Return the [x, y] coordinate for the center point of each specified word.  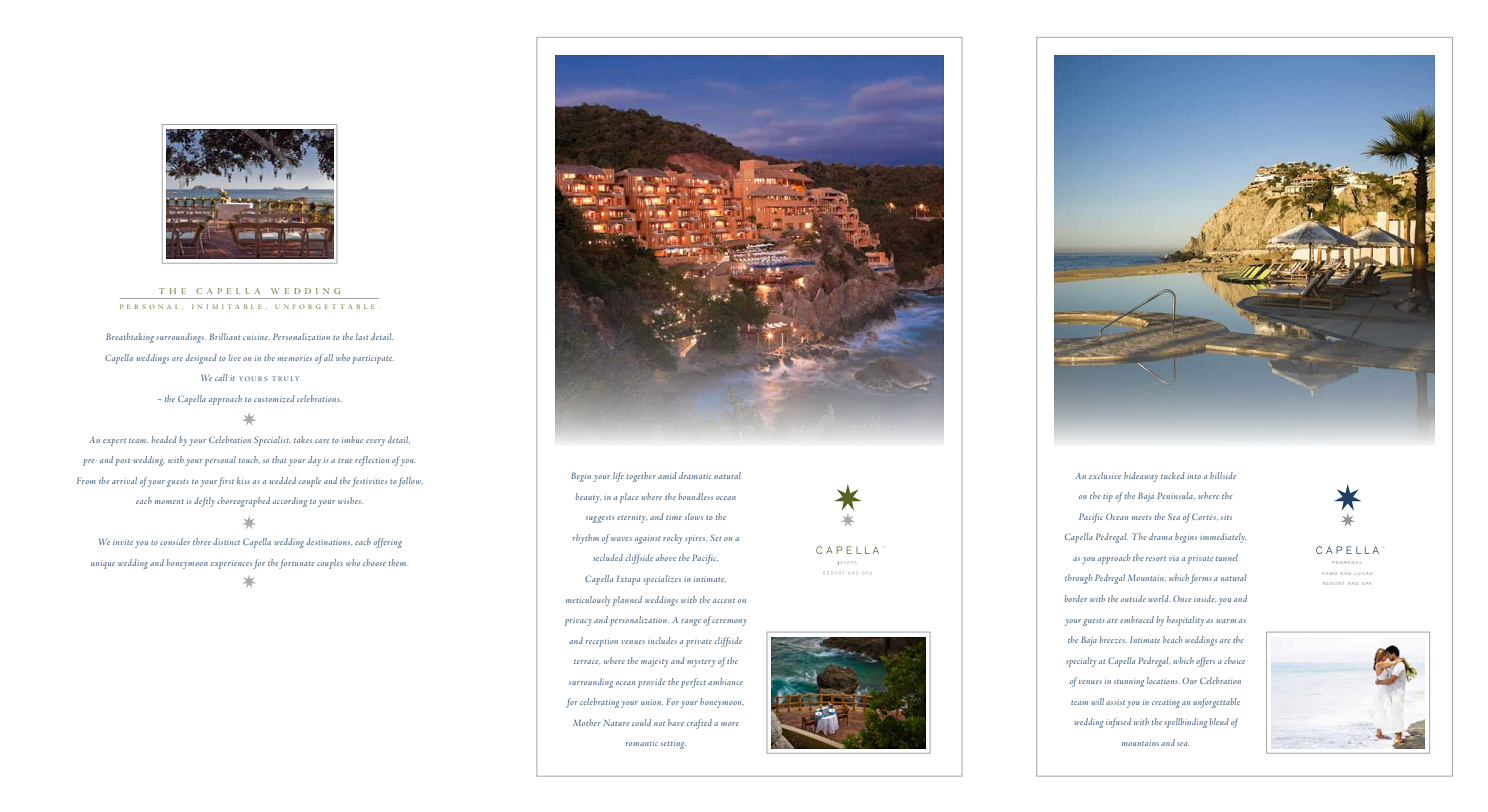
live [234, 357]
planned [627, 601]
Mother [587, 722]
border [1076, 598]
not [659, 723]
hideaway [1141, 477]
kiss [243, 480]
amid [667, 475]
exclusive [1105, 475]
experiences [231, 565]
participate [373, 360]
